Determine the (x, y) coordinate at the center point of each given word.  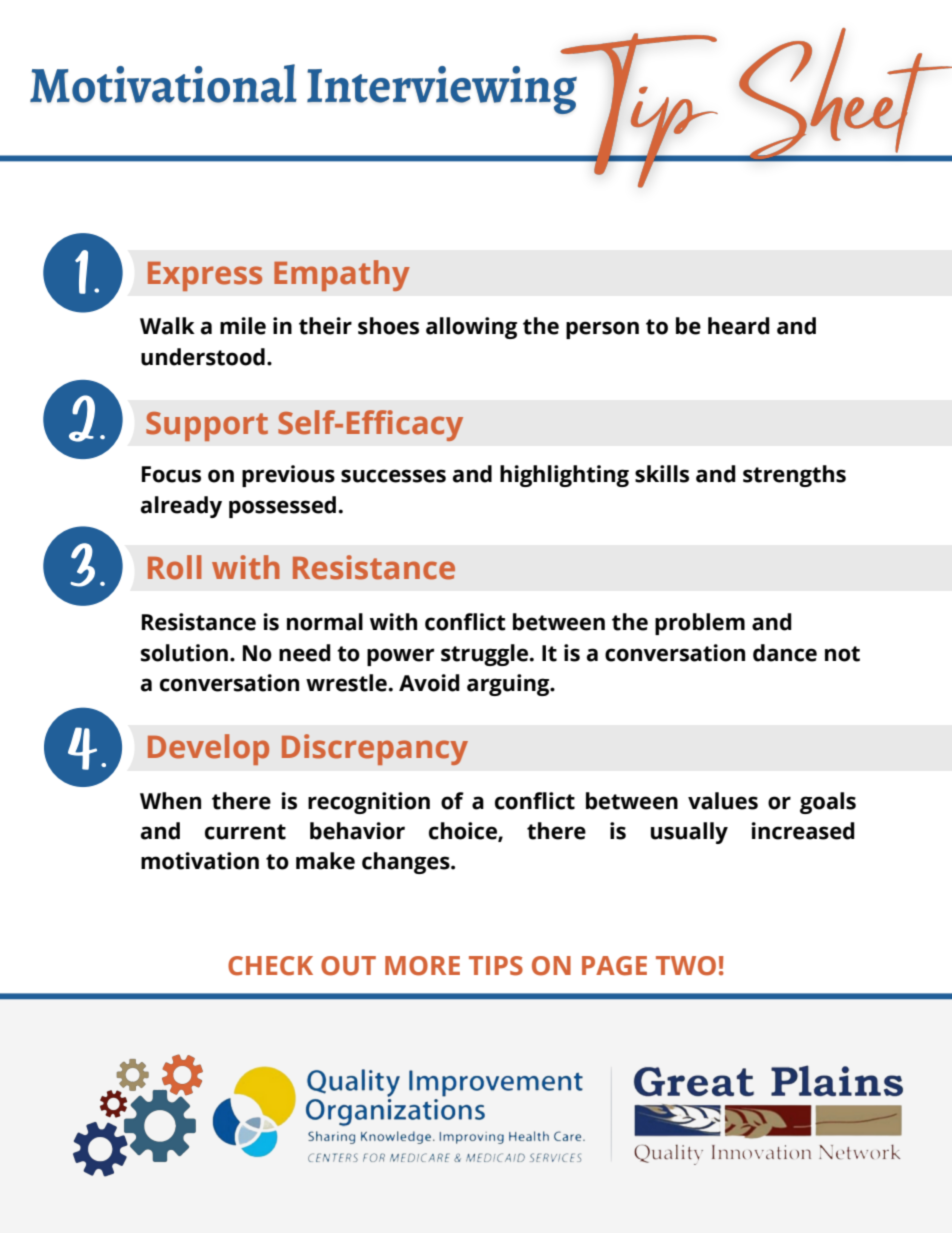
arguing (509, 685)
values (723, 801)
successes (393, 476)
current (245, 832)
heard (739, 326)
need (305, 653)
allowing (471, 328)
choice (464, 832)
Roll (174, 567)
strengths (794, 476)
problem (700, 624)
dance (785, 653)
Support (207, 426)
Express (205, 276)
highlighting (564, 476)
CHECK (270, 966)
